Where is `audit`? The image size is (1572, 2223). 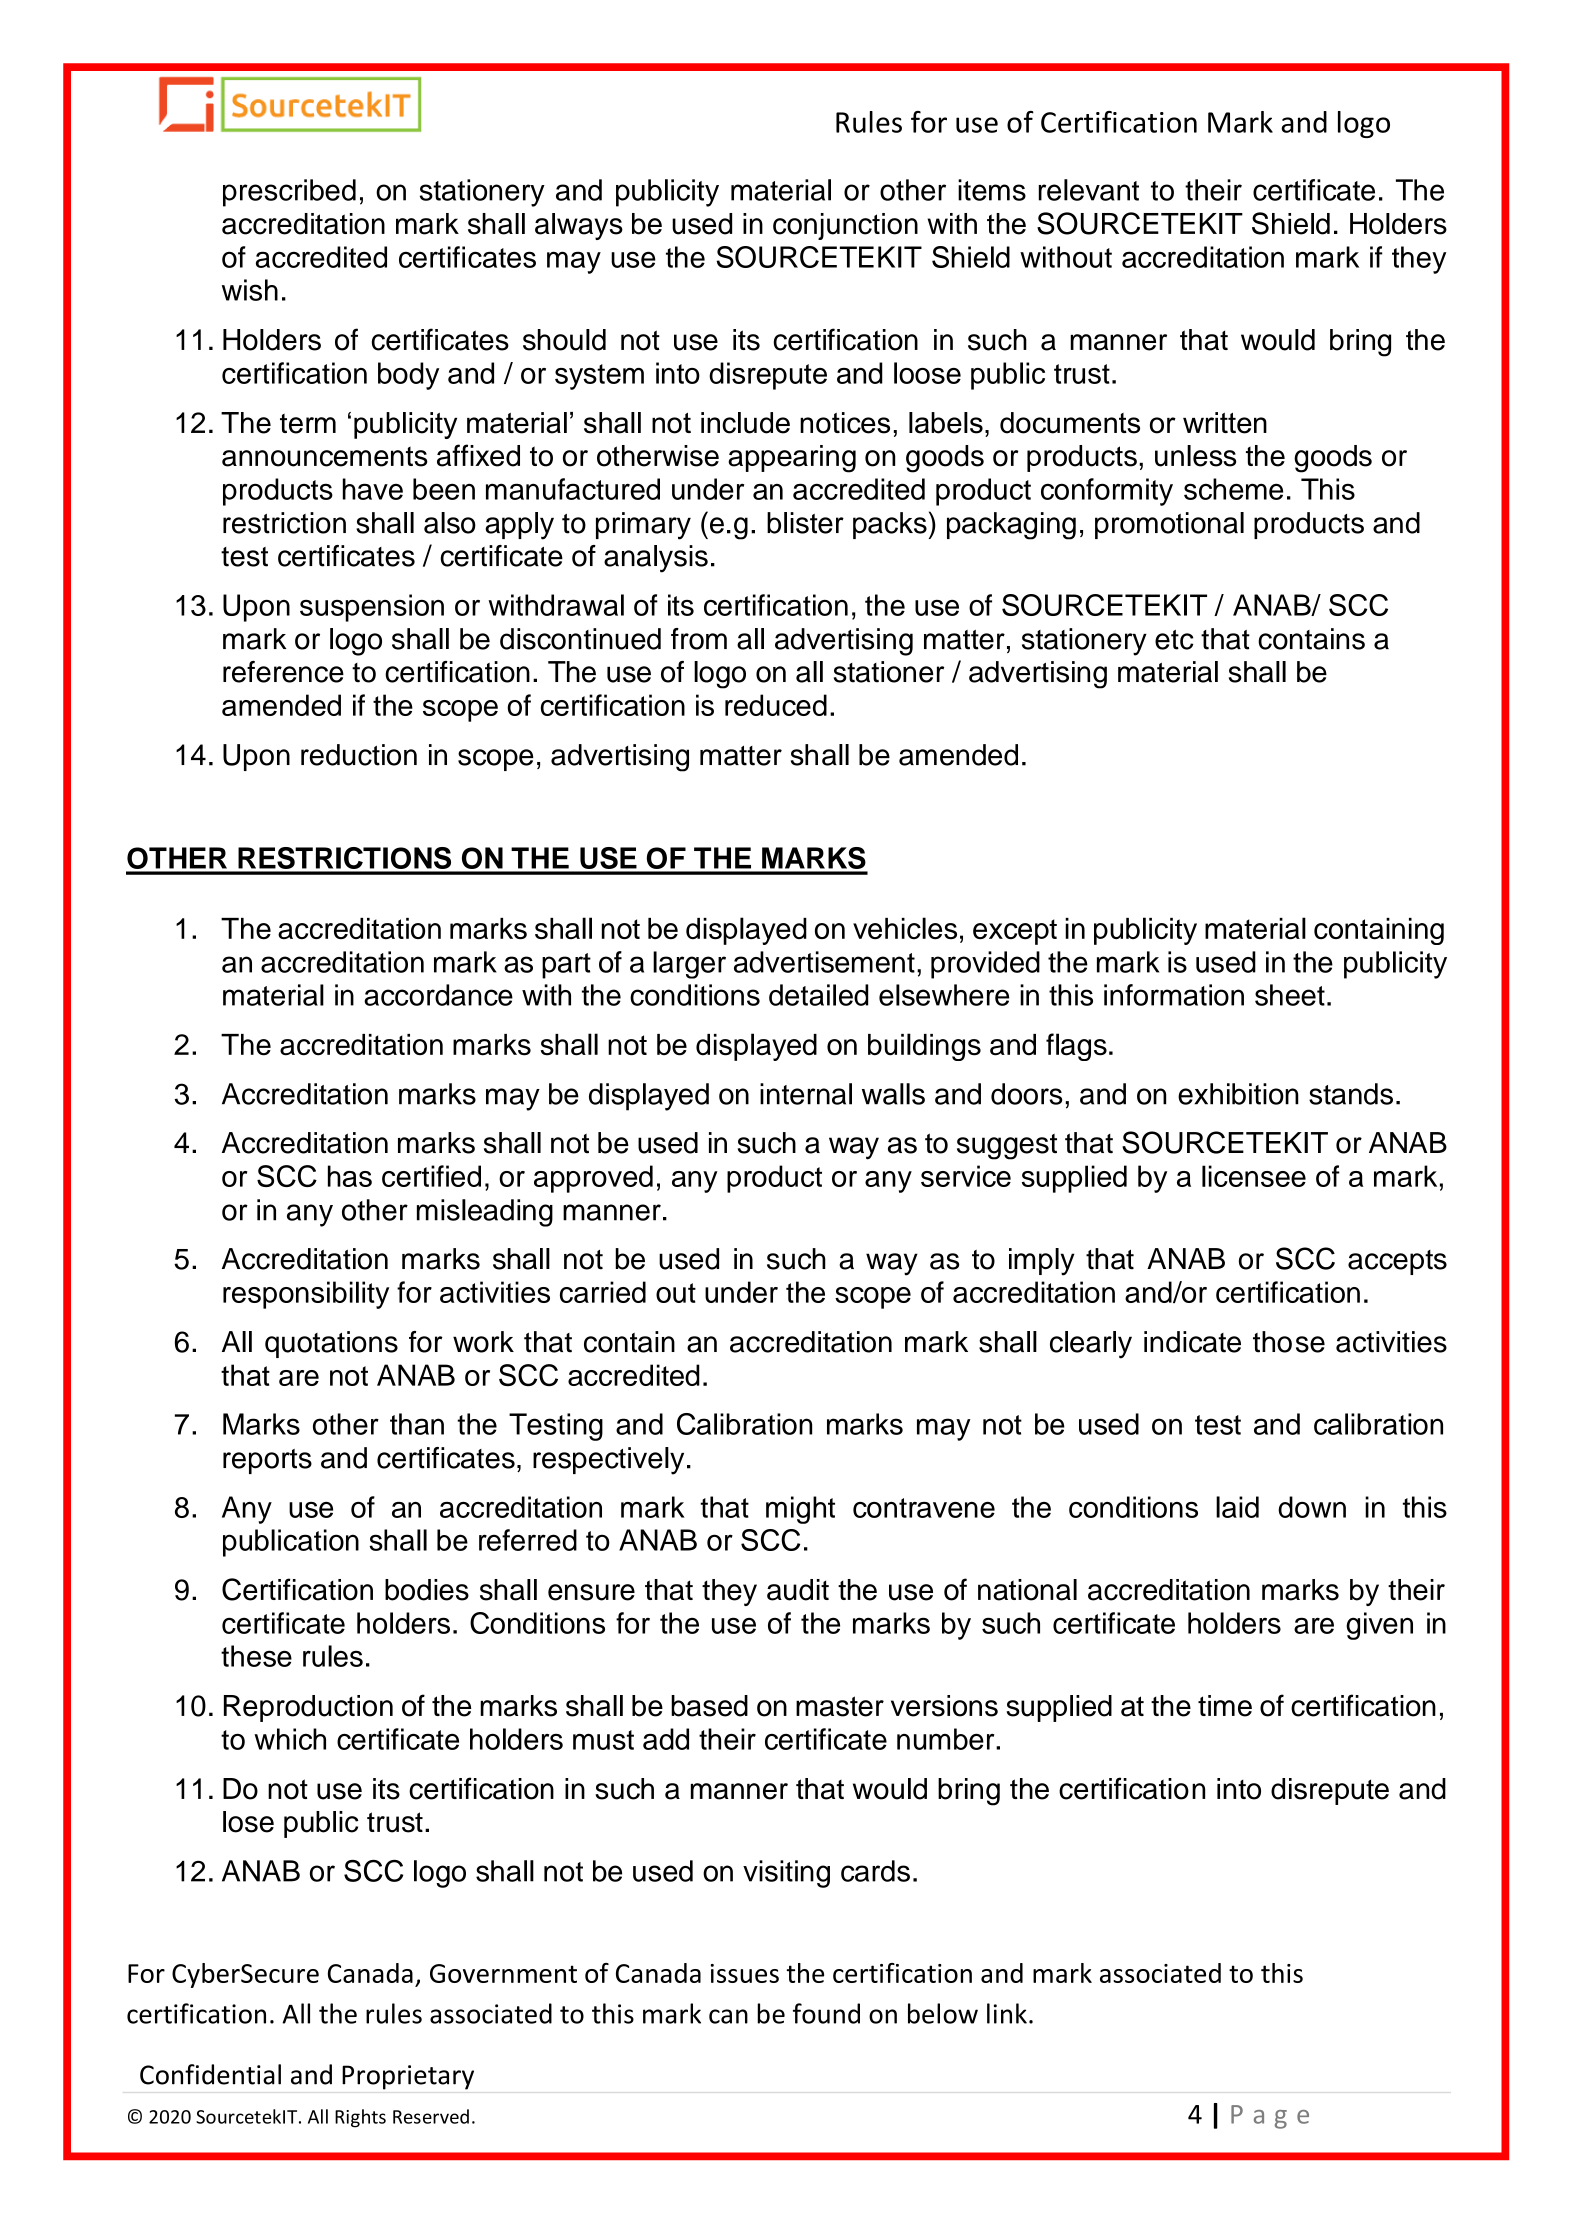 audit is located at coordinates (798, 1590).
